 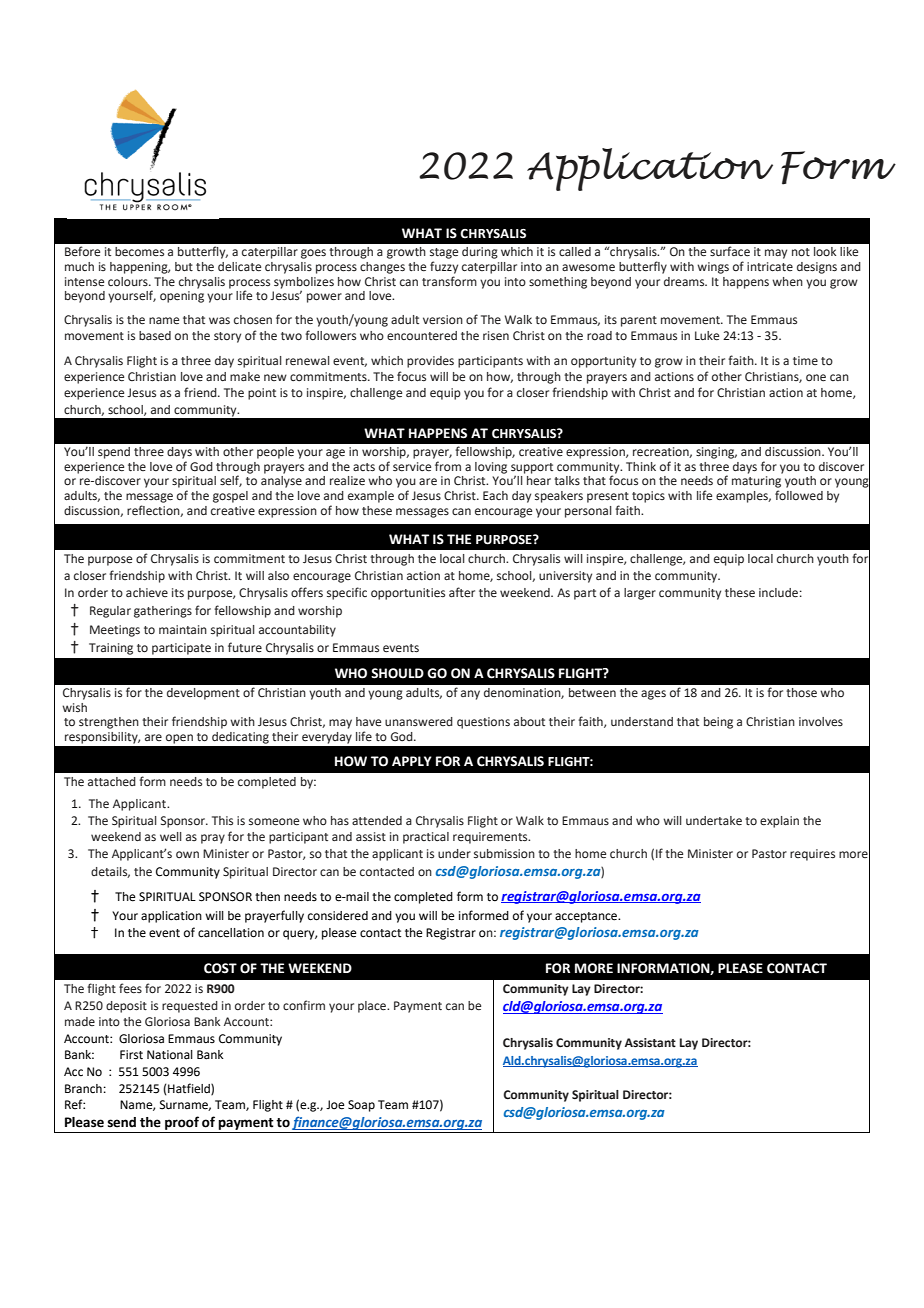 I want to click on fuzzy, so click(x=444, y=267).
